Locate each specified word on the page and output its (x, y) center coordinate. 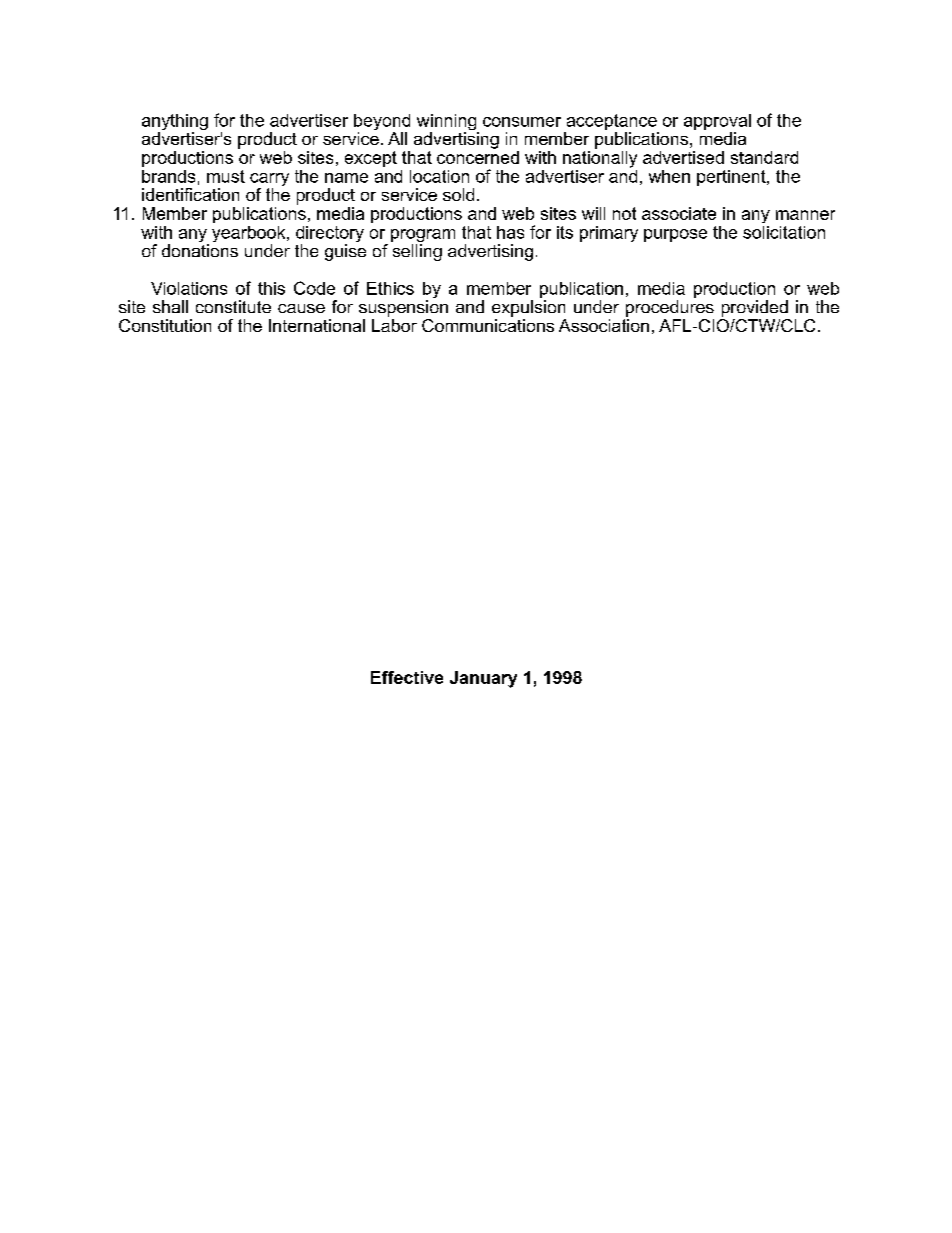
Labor (394, 325)
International (317, 325)
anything (175, 123)
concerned (478, 156)
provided (755, 308)
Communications (488, 324)
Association (604, 325)
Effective (407, 677)
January (483, 679)
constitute (233, 306)
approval (717, 122)
